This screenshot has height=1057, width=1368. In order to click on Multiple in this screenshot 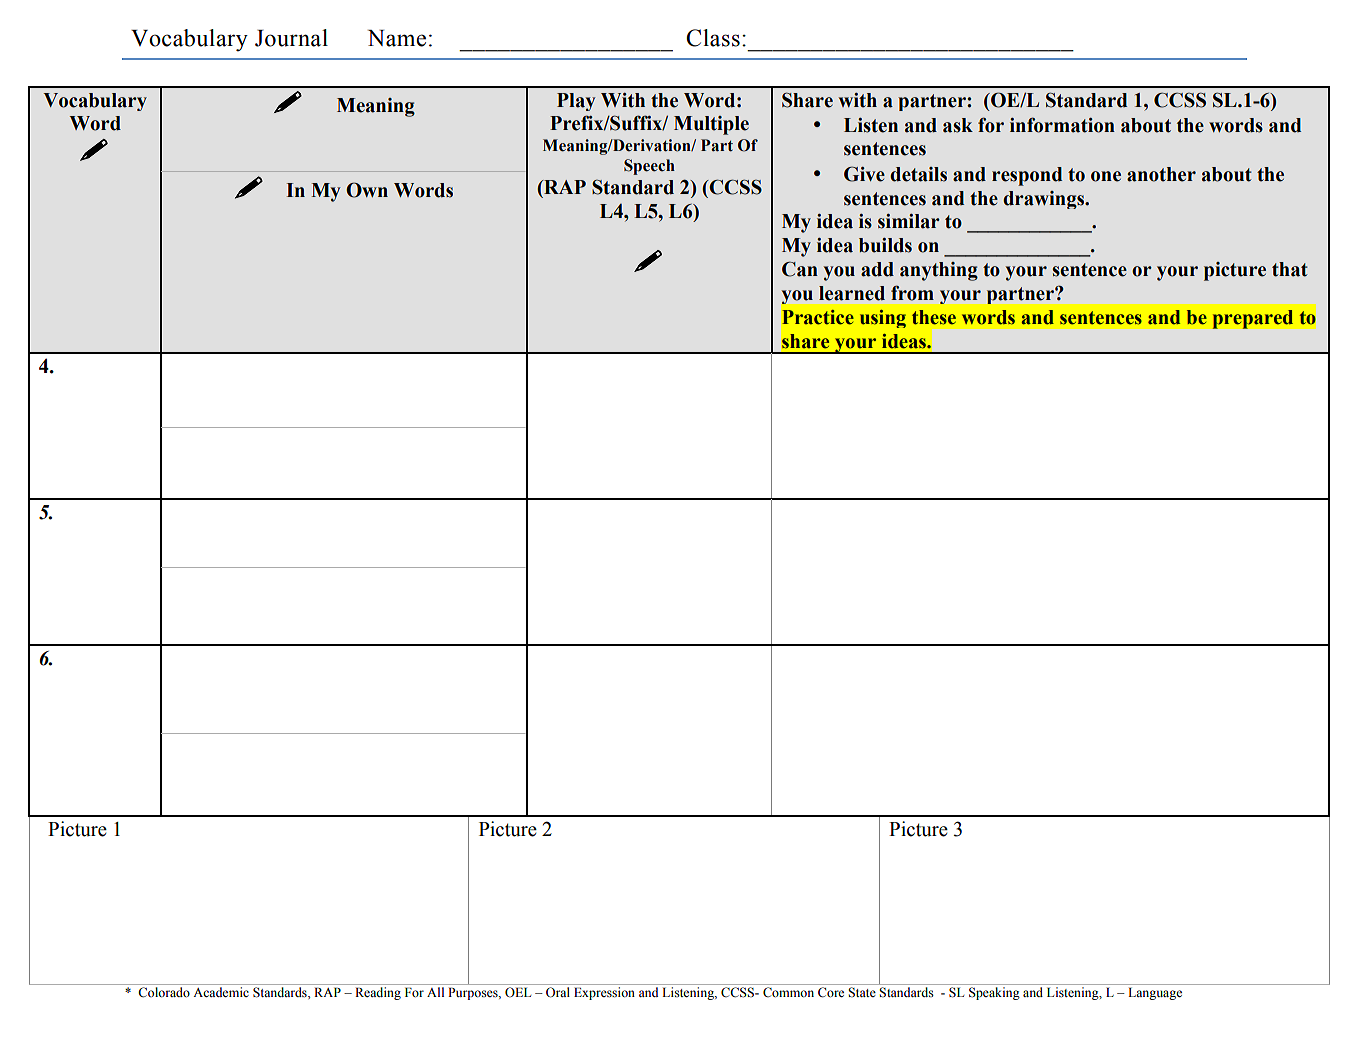, I will do `click(711, 125)`.
